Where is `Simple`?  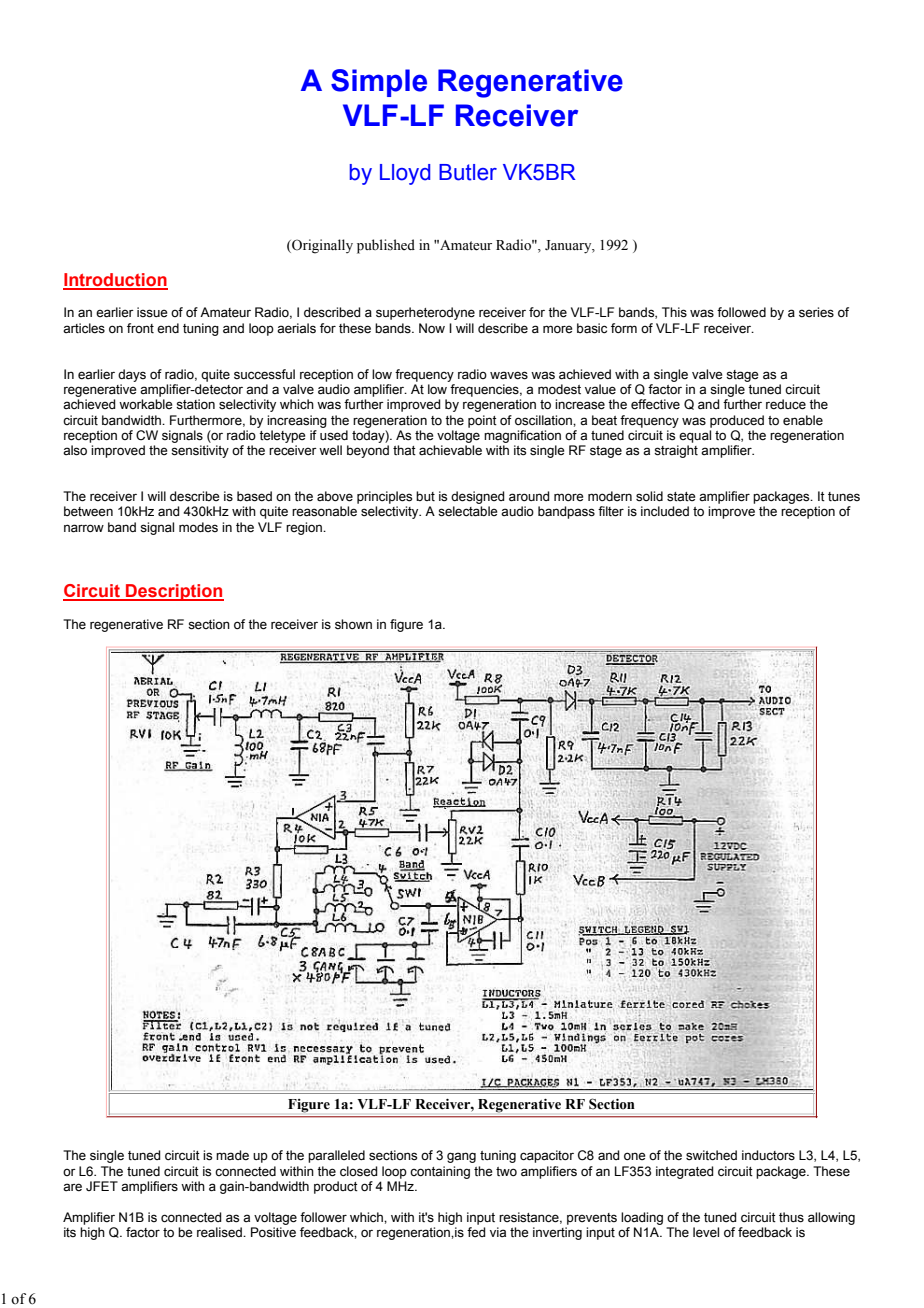
Simple is located at coordinates (379, 83).
